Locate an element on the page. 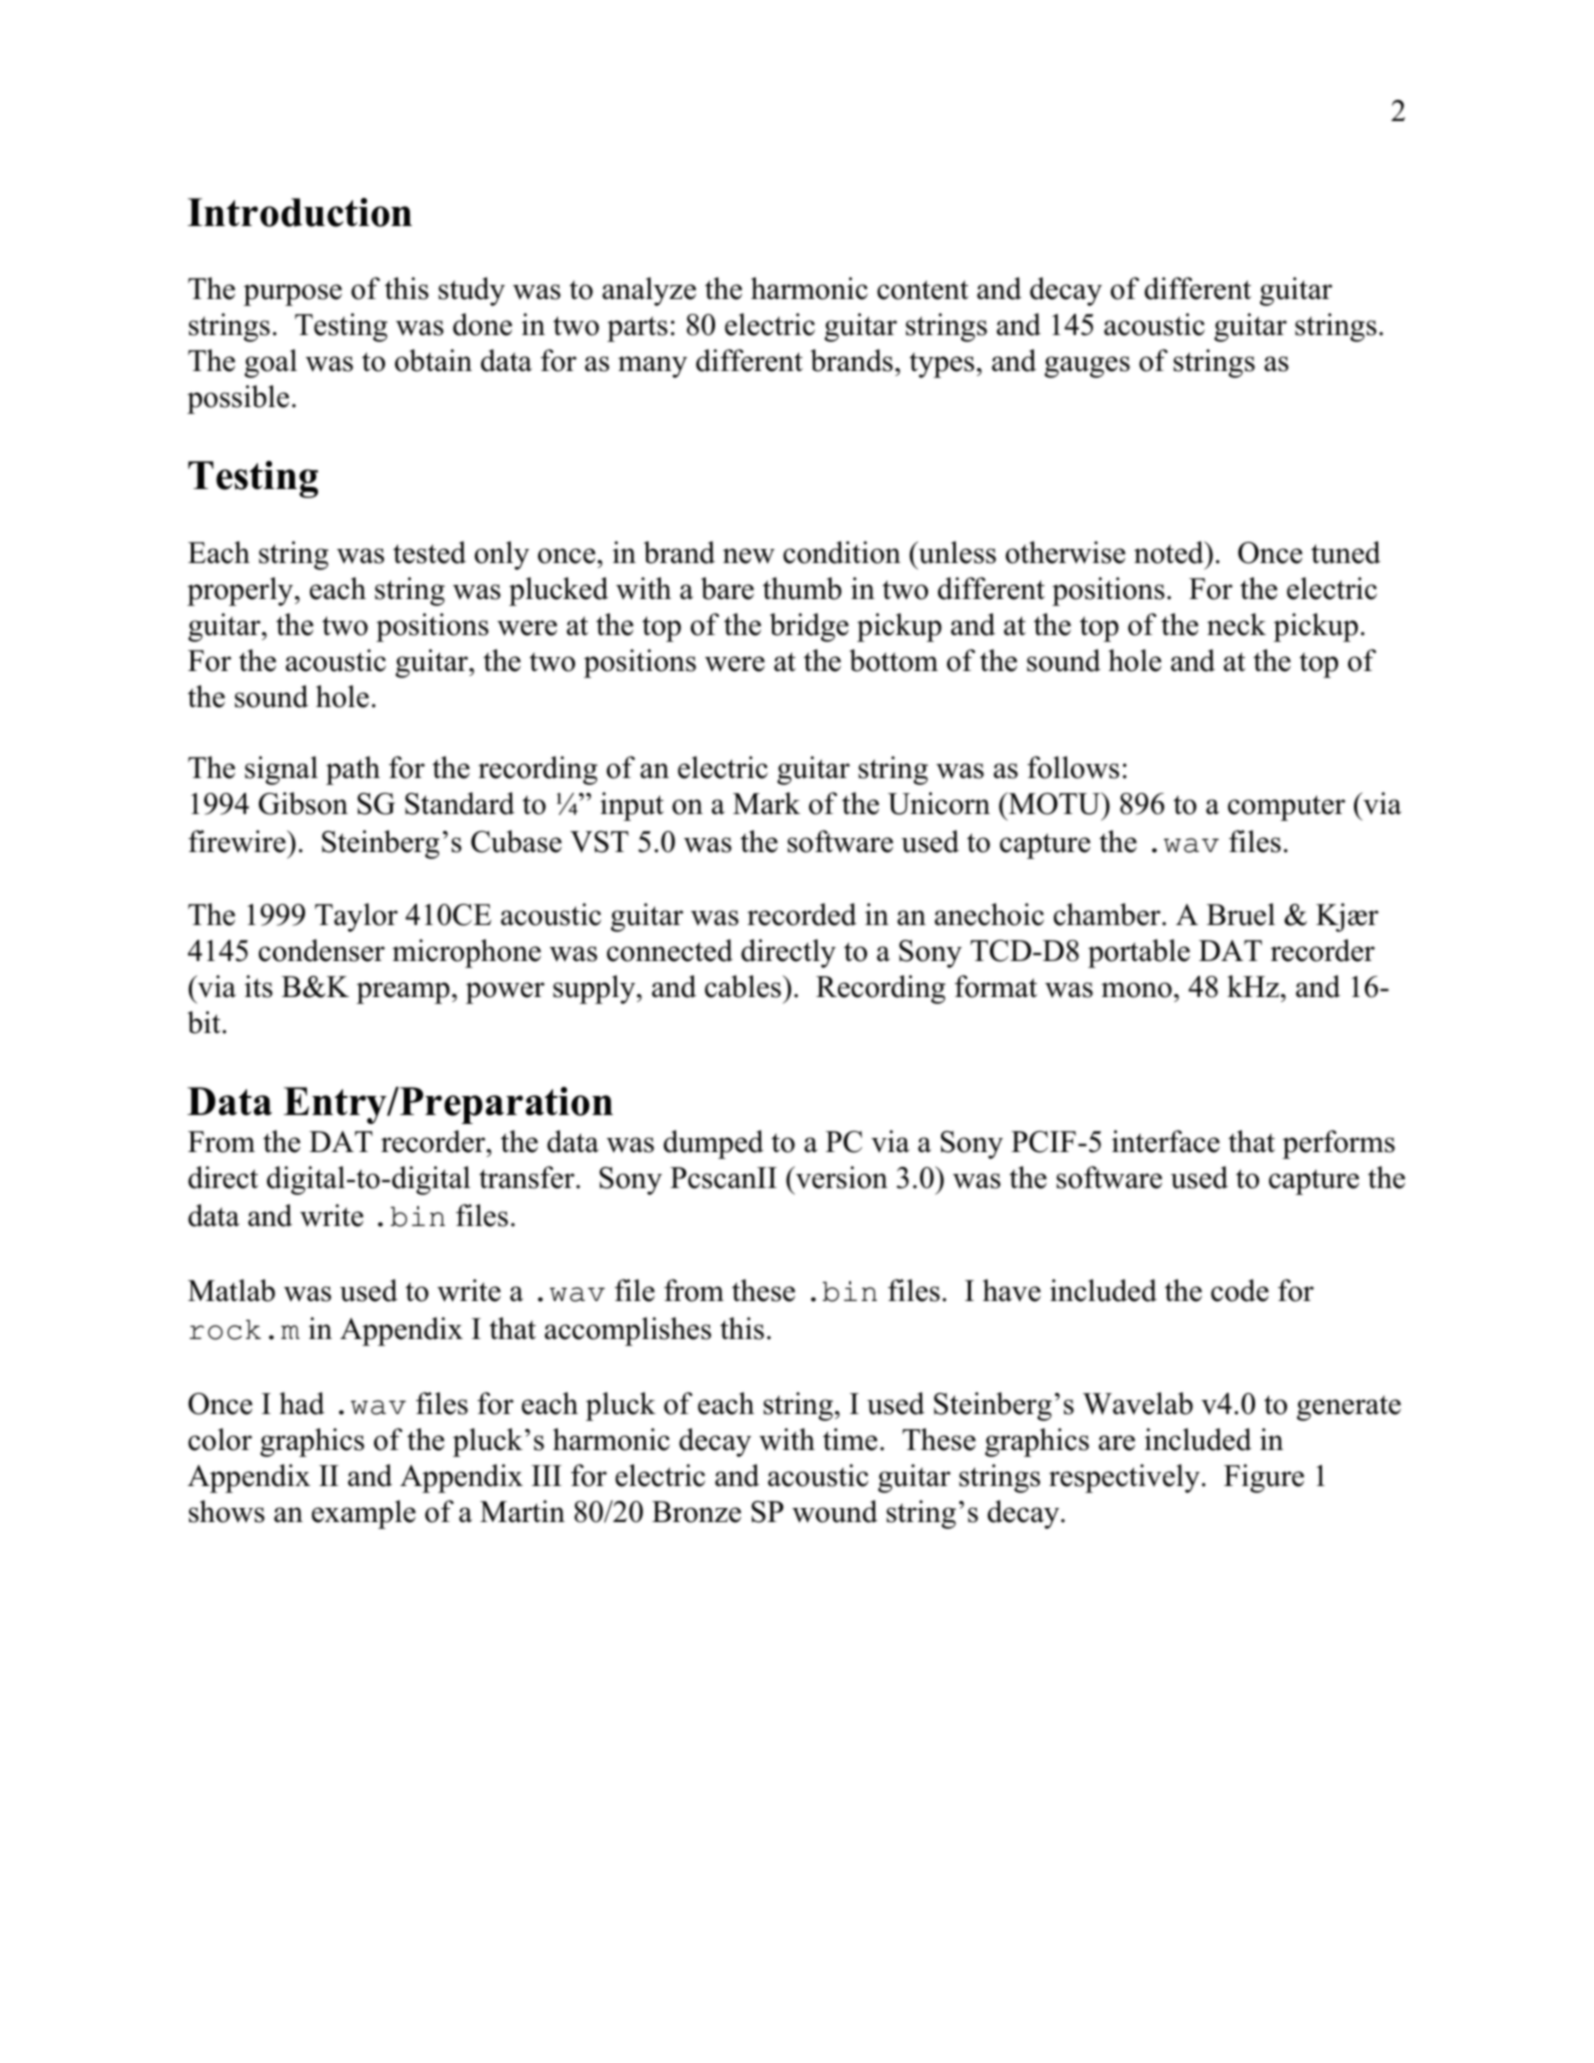 The height and width of the document is (2063, 1594). Introduction is located at coordinates (300, 212).
